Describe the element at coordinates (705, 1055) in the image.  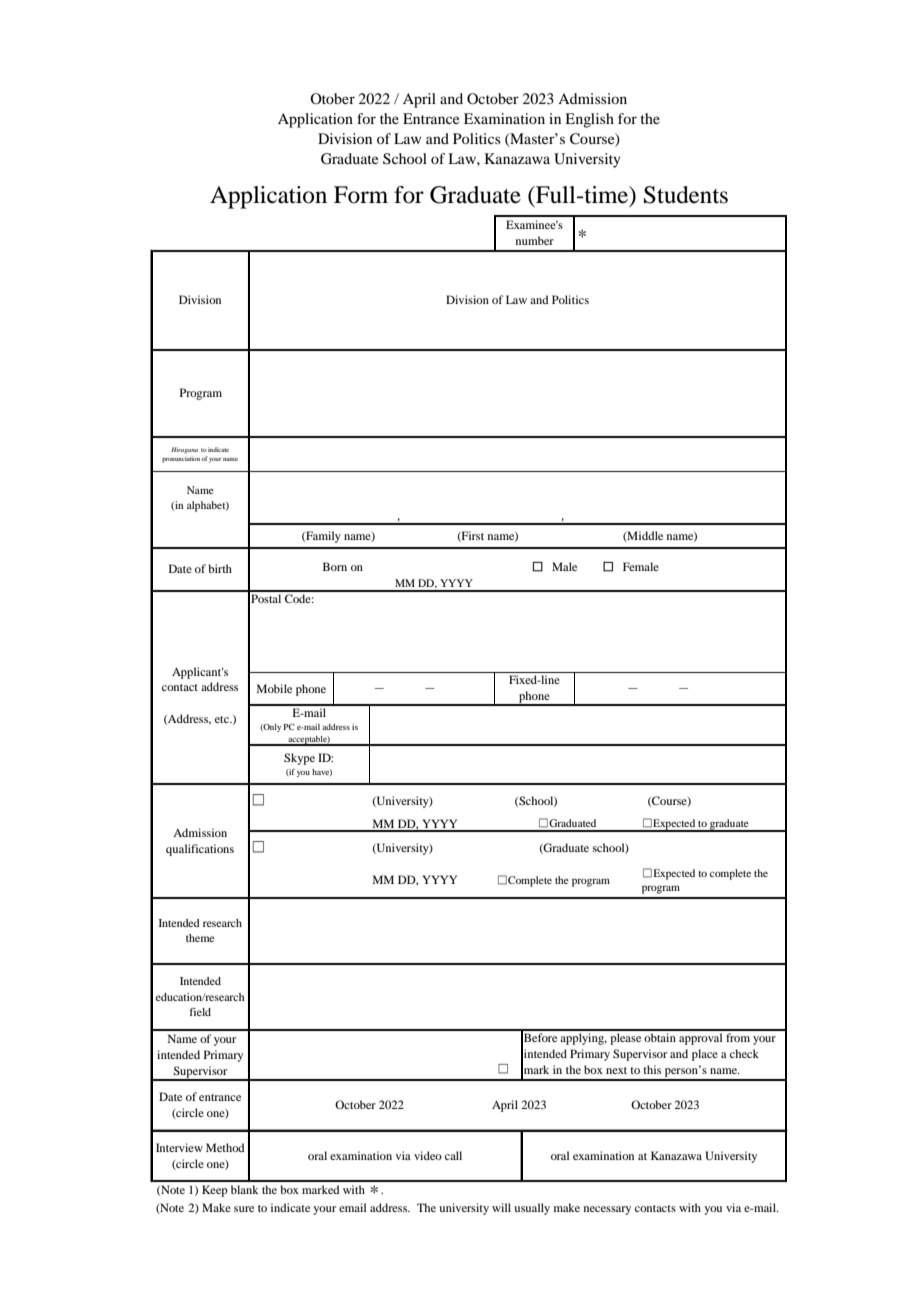
I see `place` at that location.
